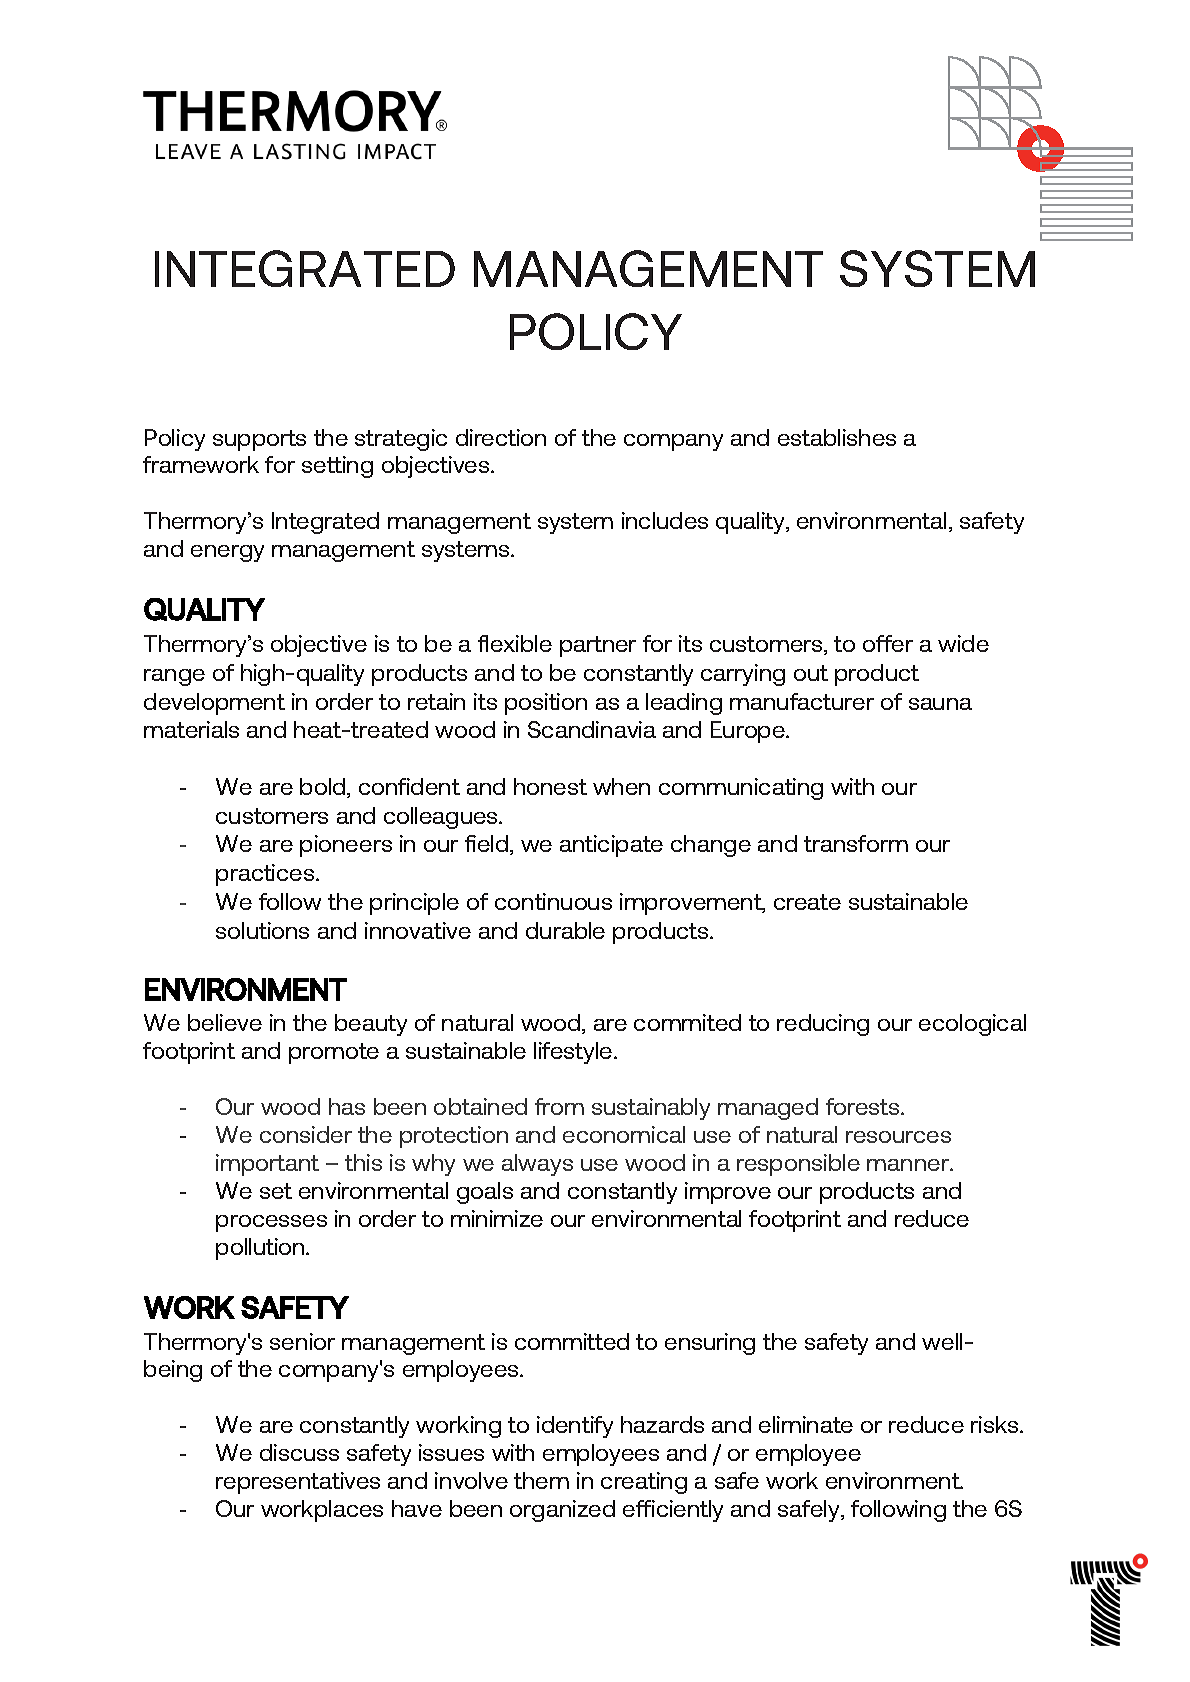 The image size is (1190, 1682). Describe the element at coordinates (298, 1483) in the screenshot. I see `representatives` at that location.
